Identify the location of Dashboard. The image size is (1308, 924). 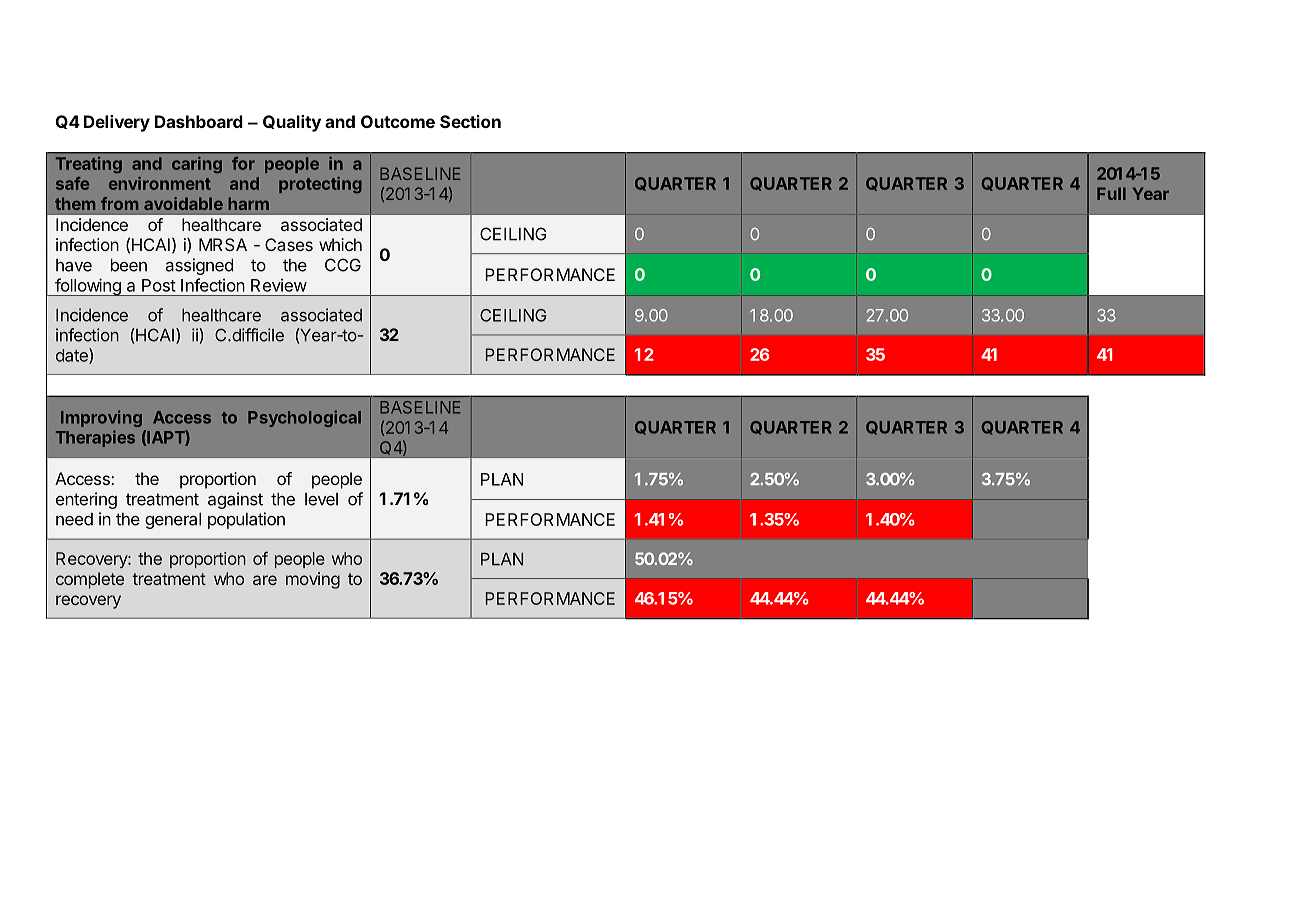
(199, 121).
